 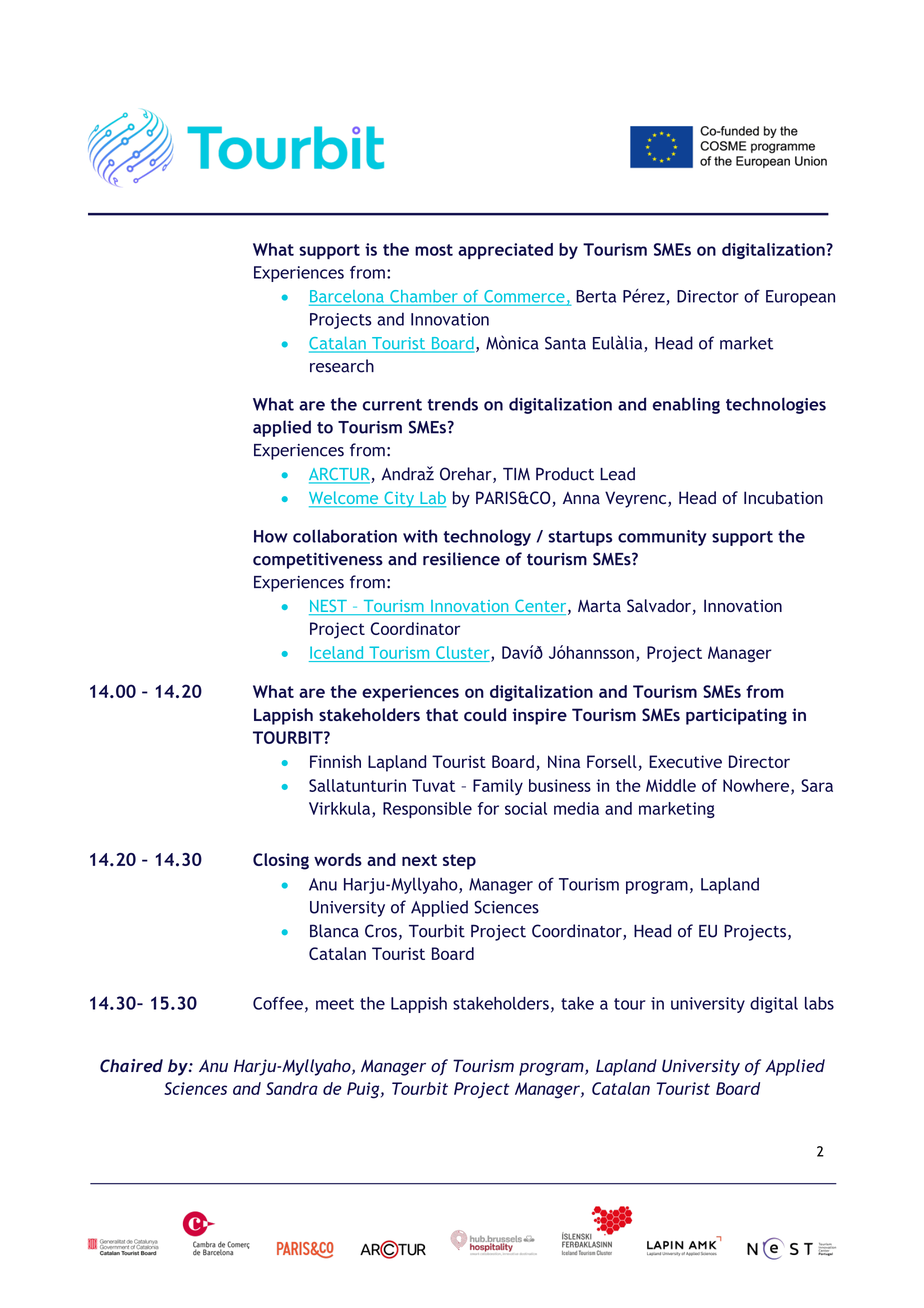 I want to click on labs, so click(x=819, y=1003).
